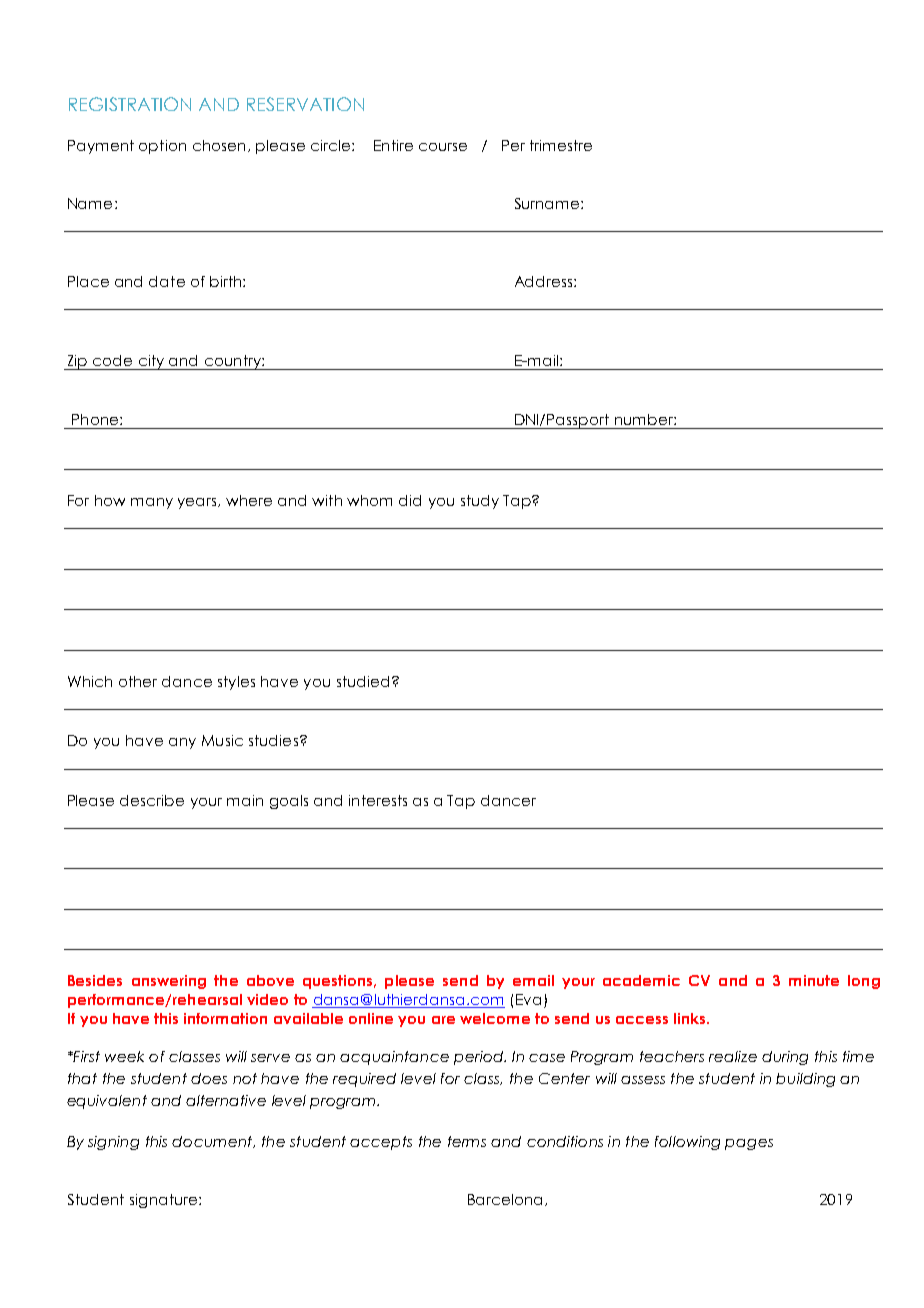 The width and height of the page is (924, 1308). I want to click on studied, so click(363, 681).
